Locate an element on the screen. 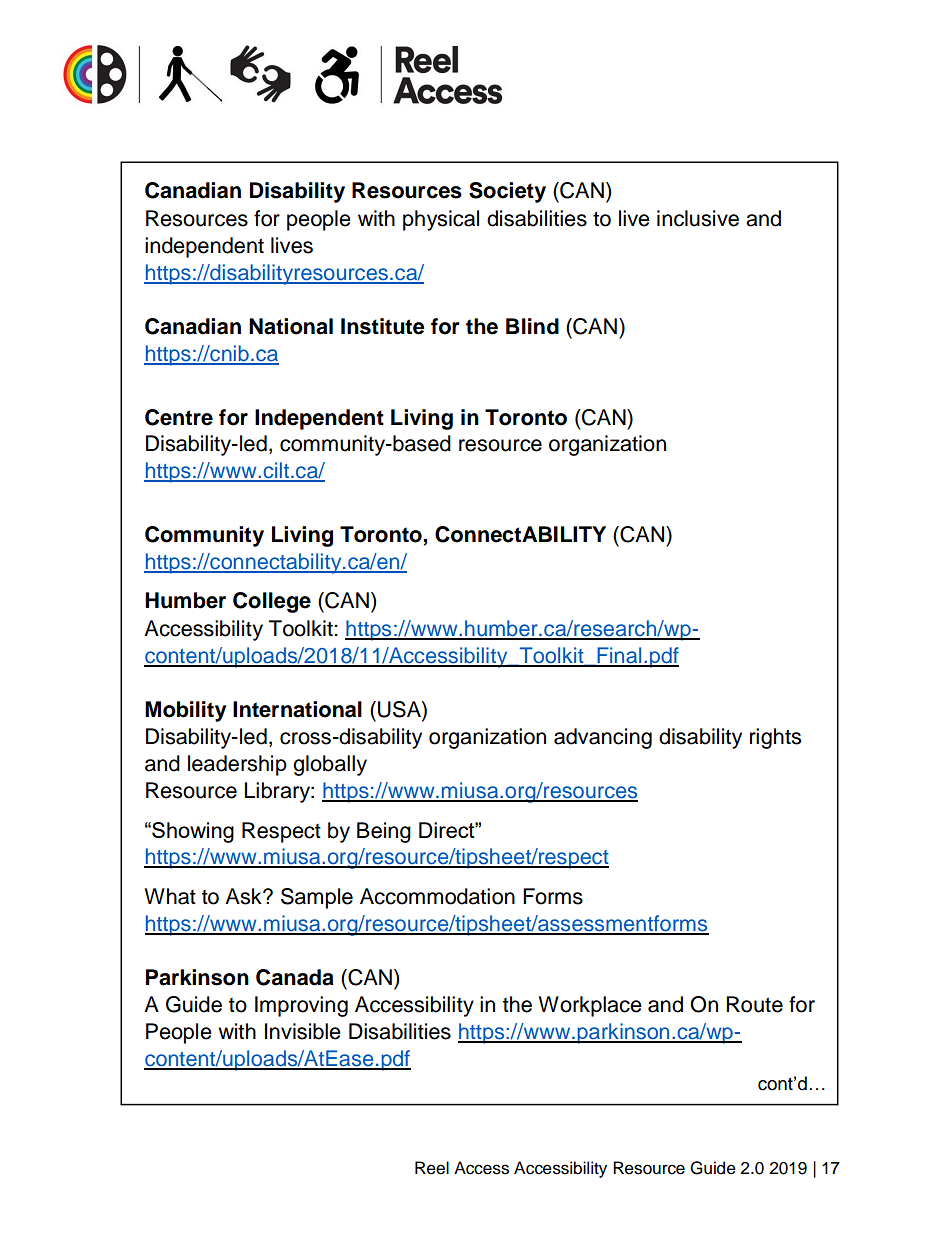 The height and width of the screenshot is (1233, 952). Route is located at coordinates (754, 1004).
